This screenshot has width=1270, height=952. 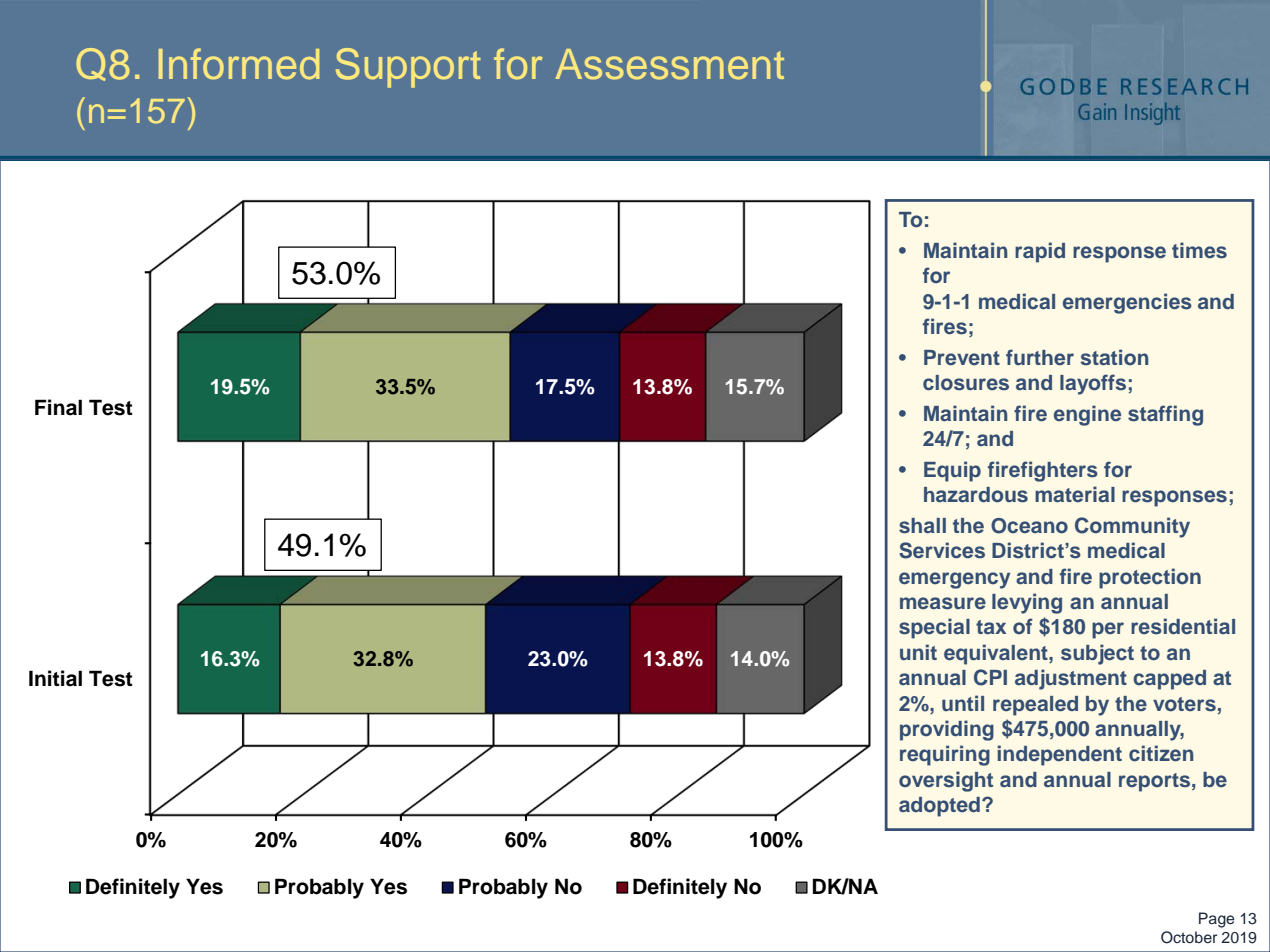 What do you see at coordinates (934, 628) in the screenshot?
I see `special` at bounding box center [934, 628].
